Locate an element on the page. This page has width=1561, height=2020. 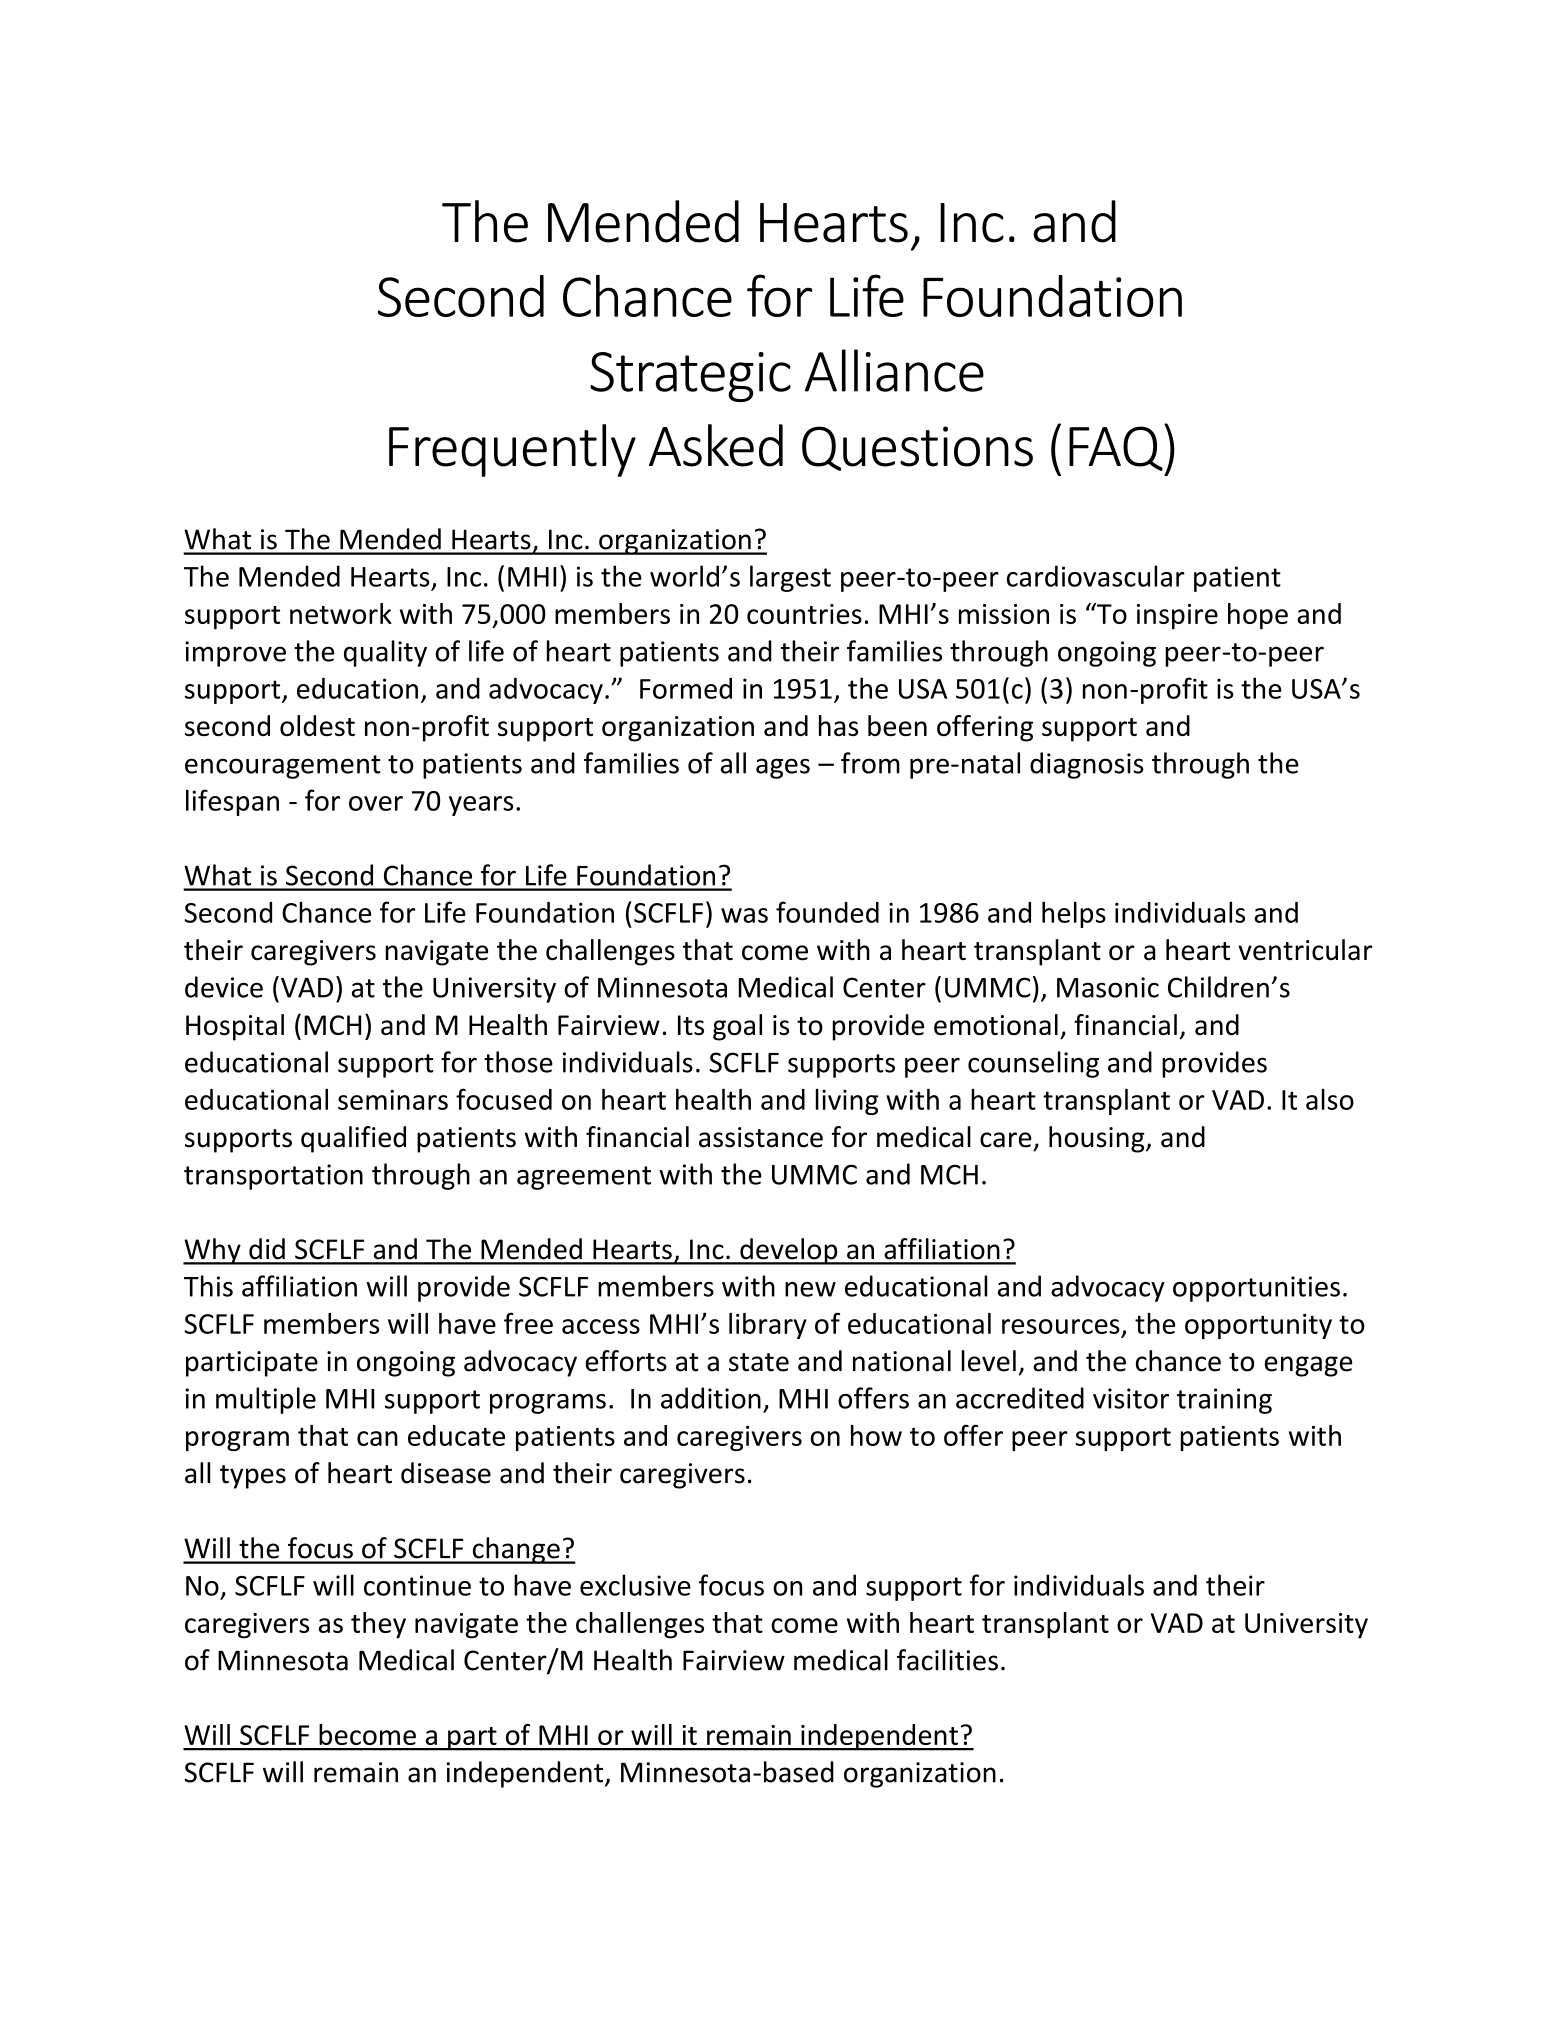
goal is located at coordinates (737, 1027).
